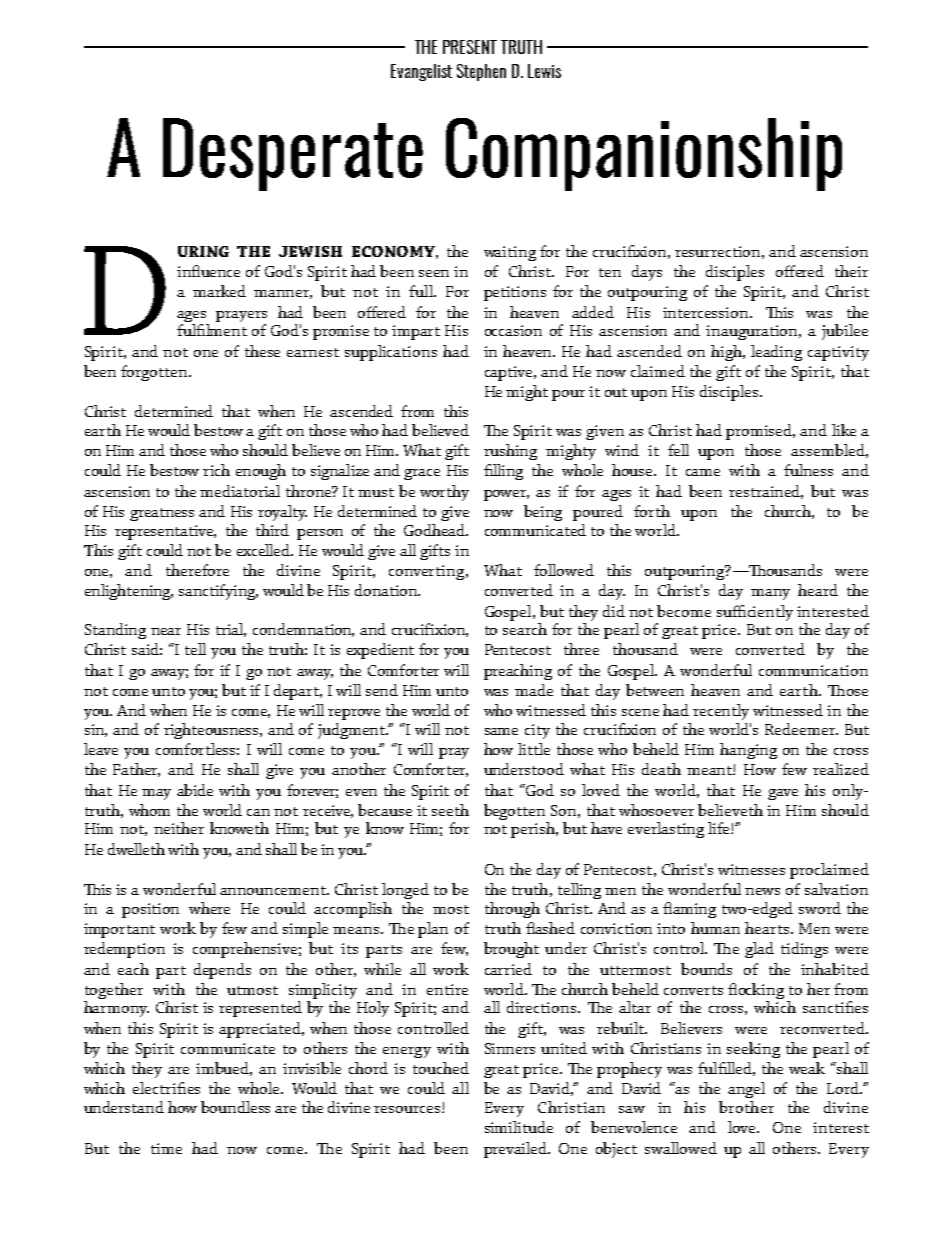  Describe the element at coordinates (776, 353) in the screenshot. I see `leading` at that location.
